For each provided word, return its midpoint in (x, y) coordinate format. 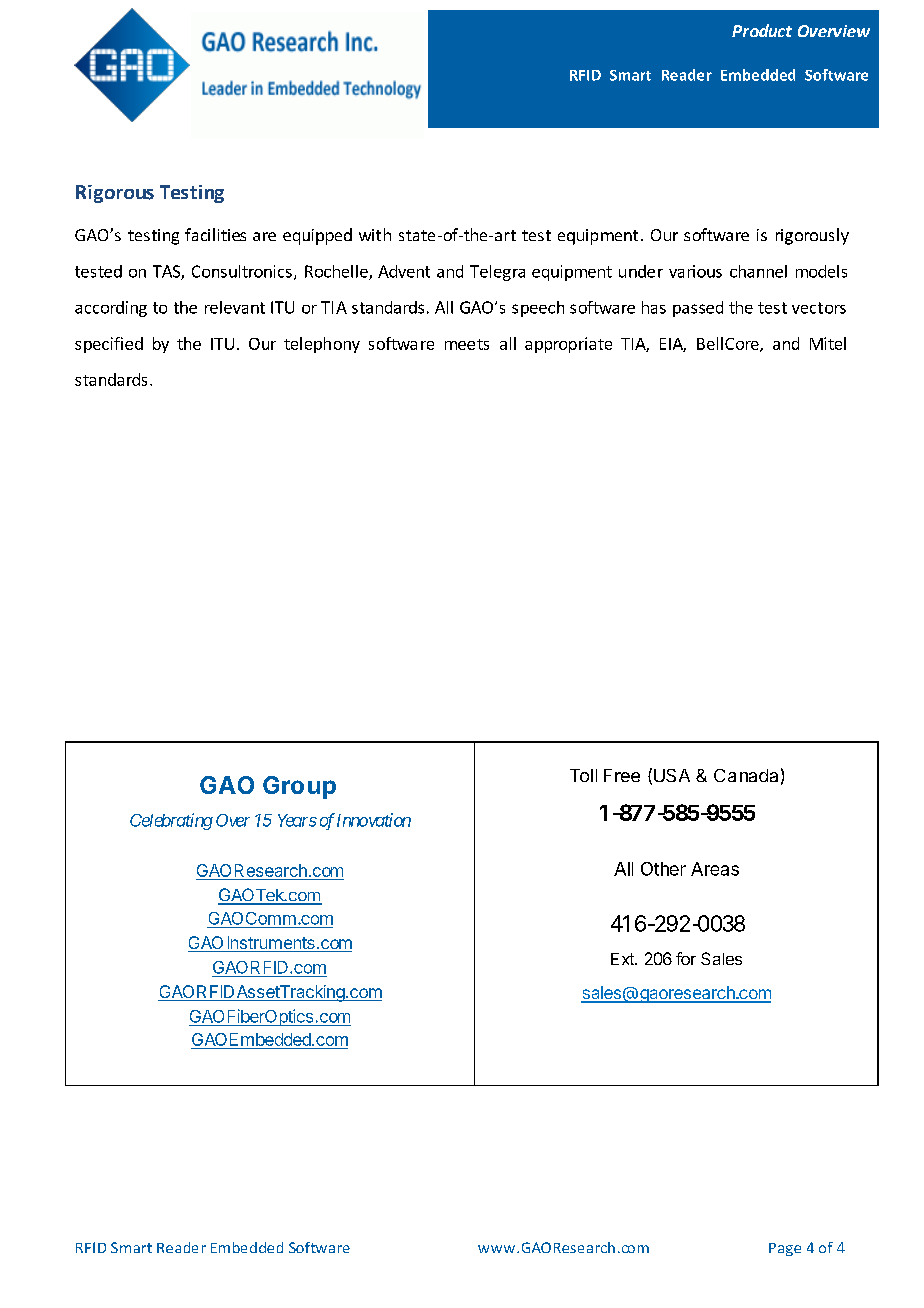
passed (698, 309)
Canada (746, 775)
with (375, 234)
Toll (583, 775)
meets (467, 344)
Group (299, 787)
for (686, 958)
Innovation (374, 820)
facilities (215, 234)
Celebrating (171, 821)
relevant (235, 307)
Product (762, 30)
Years (297, 820)
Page (785, 1249)
